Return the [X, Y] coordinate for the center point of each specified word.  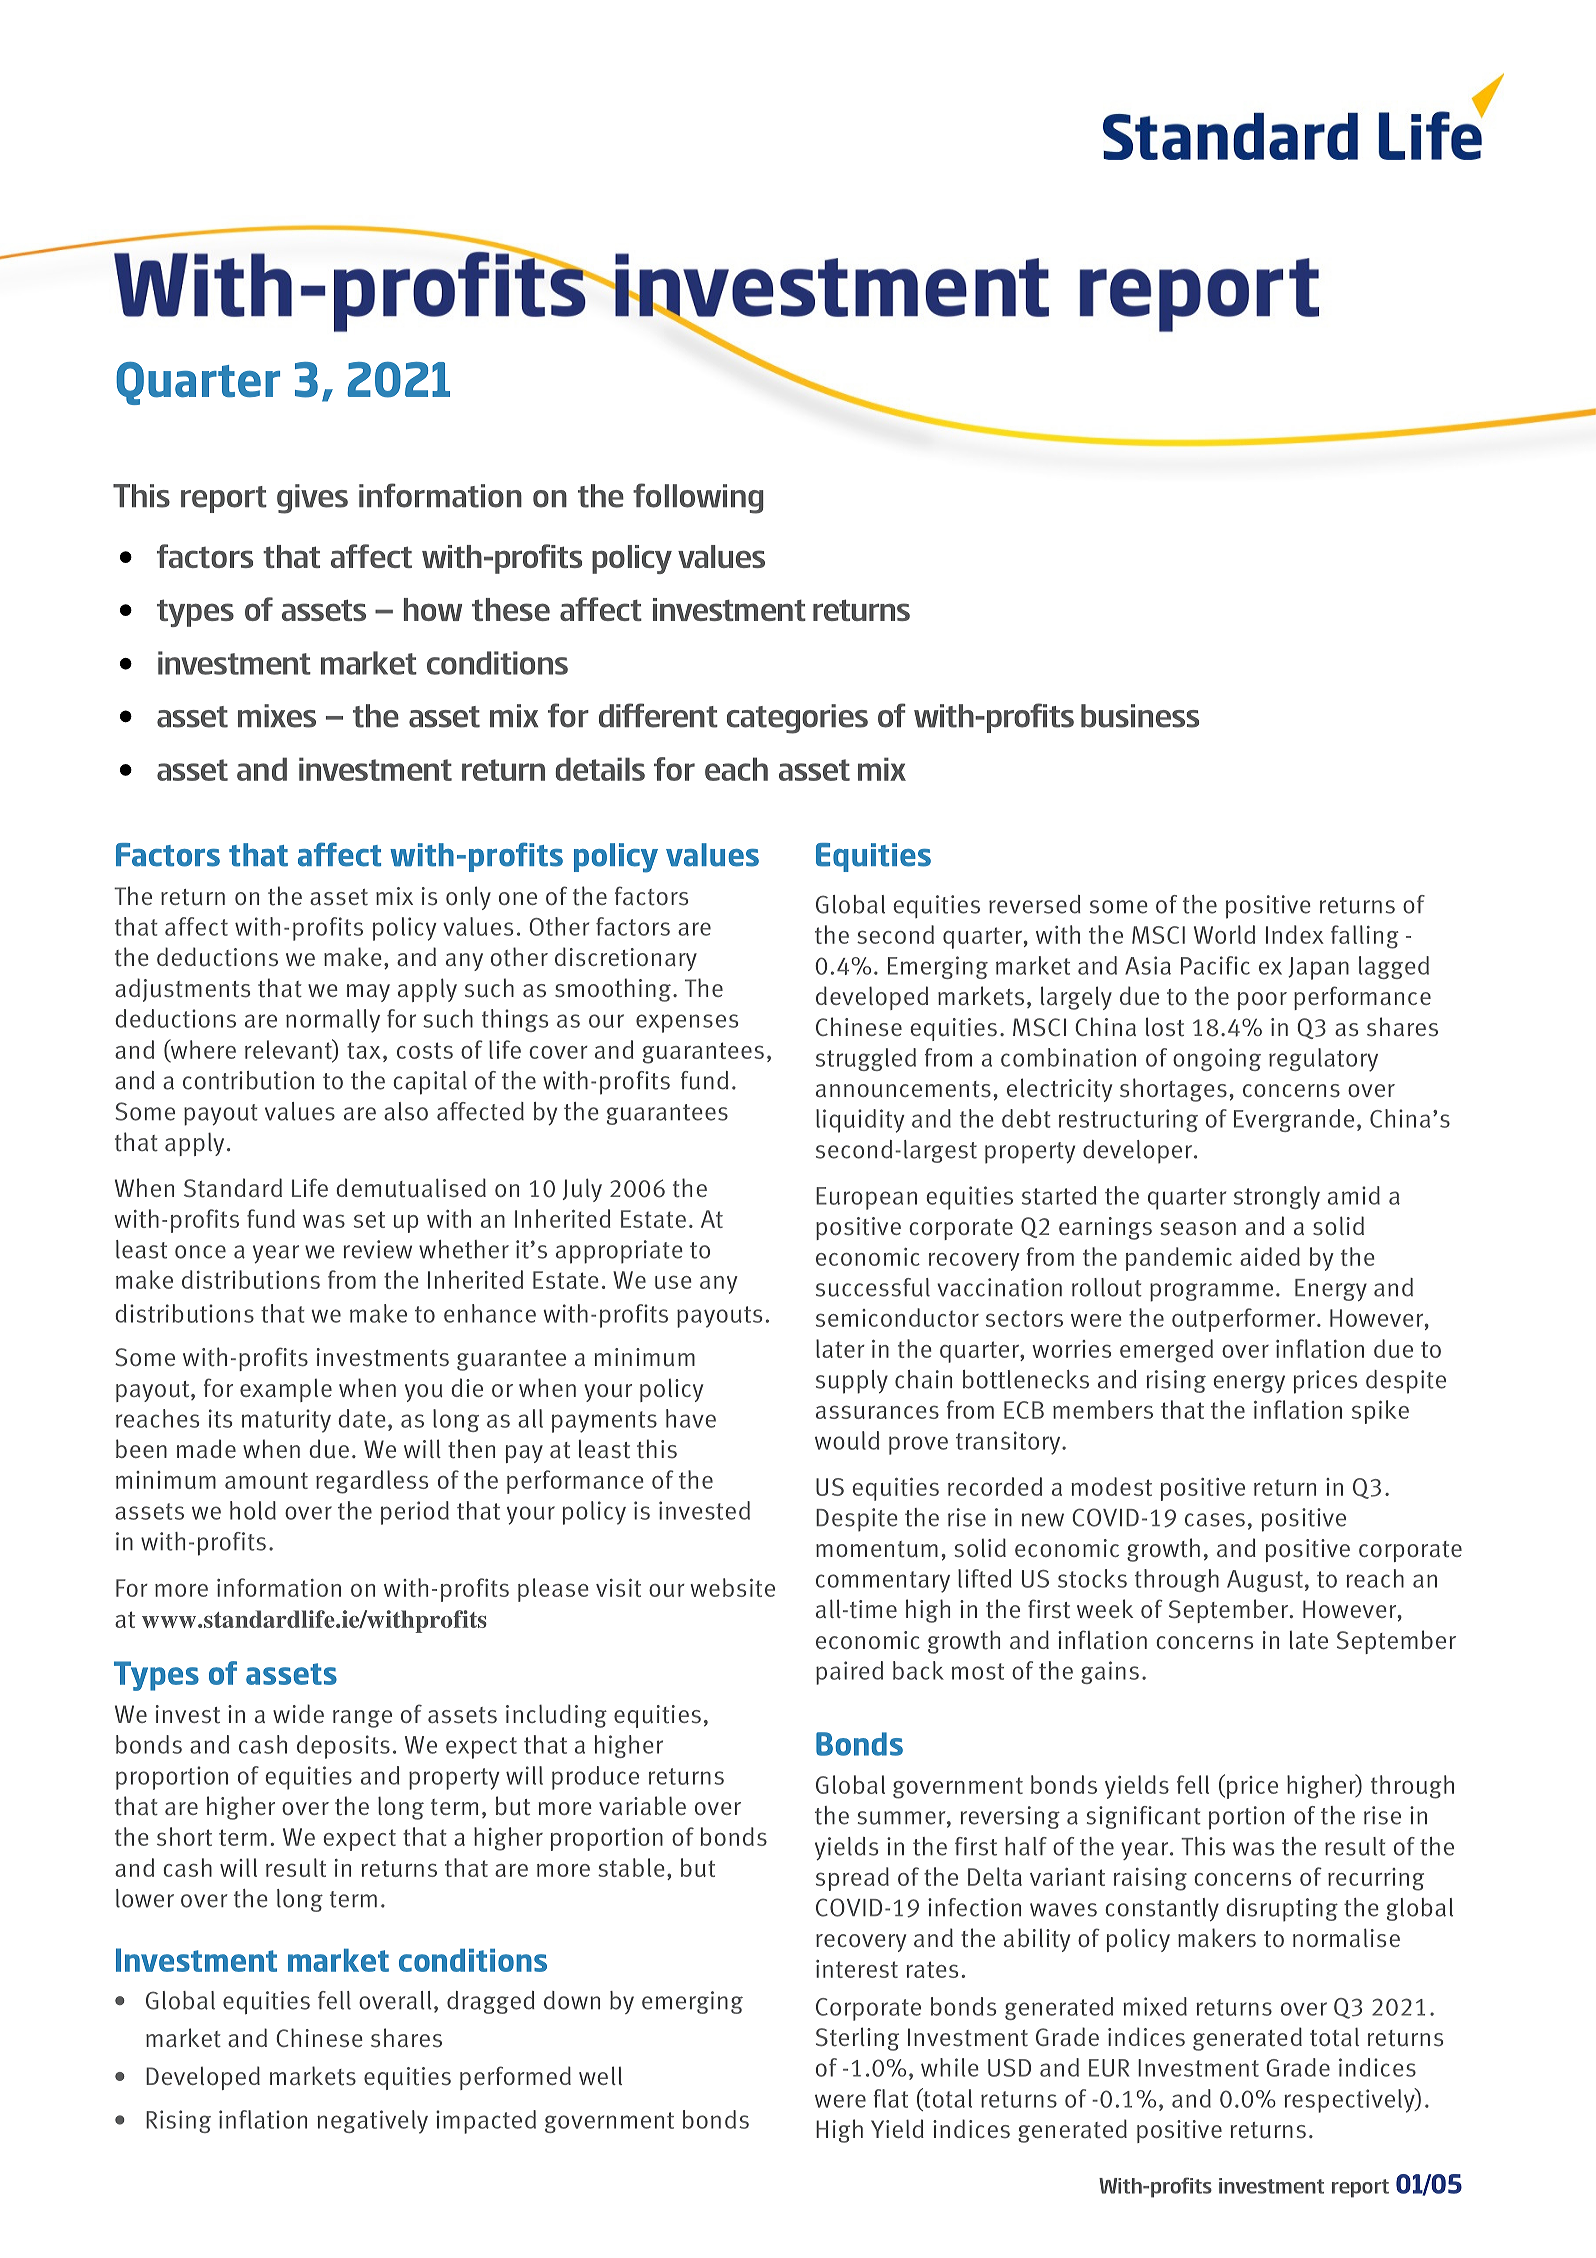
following [698, 498]
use [673, 1282]
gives [312, 499]
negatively [372, 2122]
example [286, 1390]
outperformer [1245, 1320]
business [1140, 716]
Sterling [857, 2039]
